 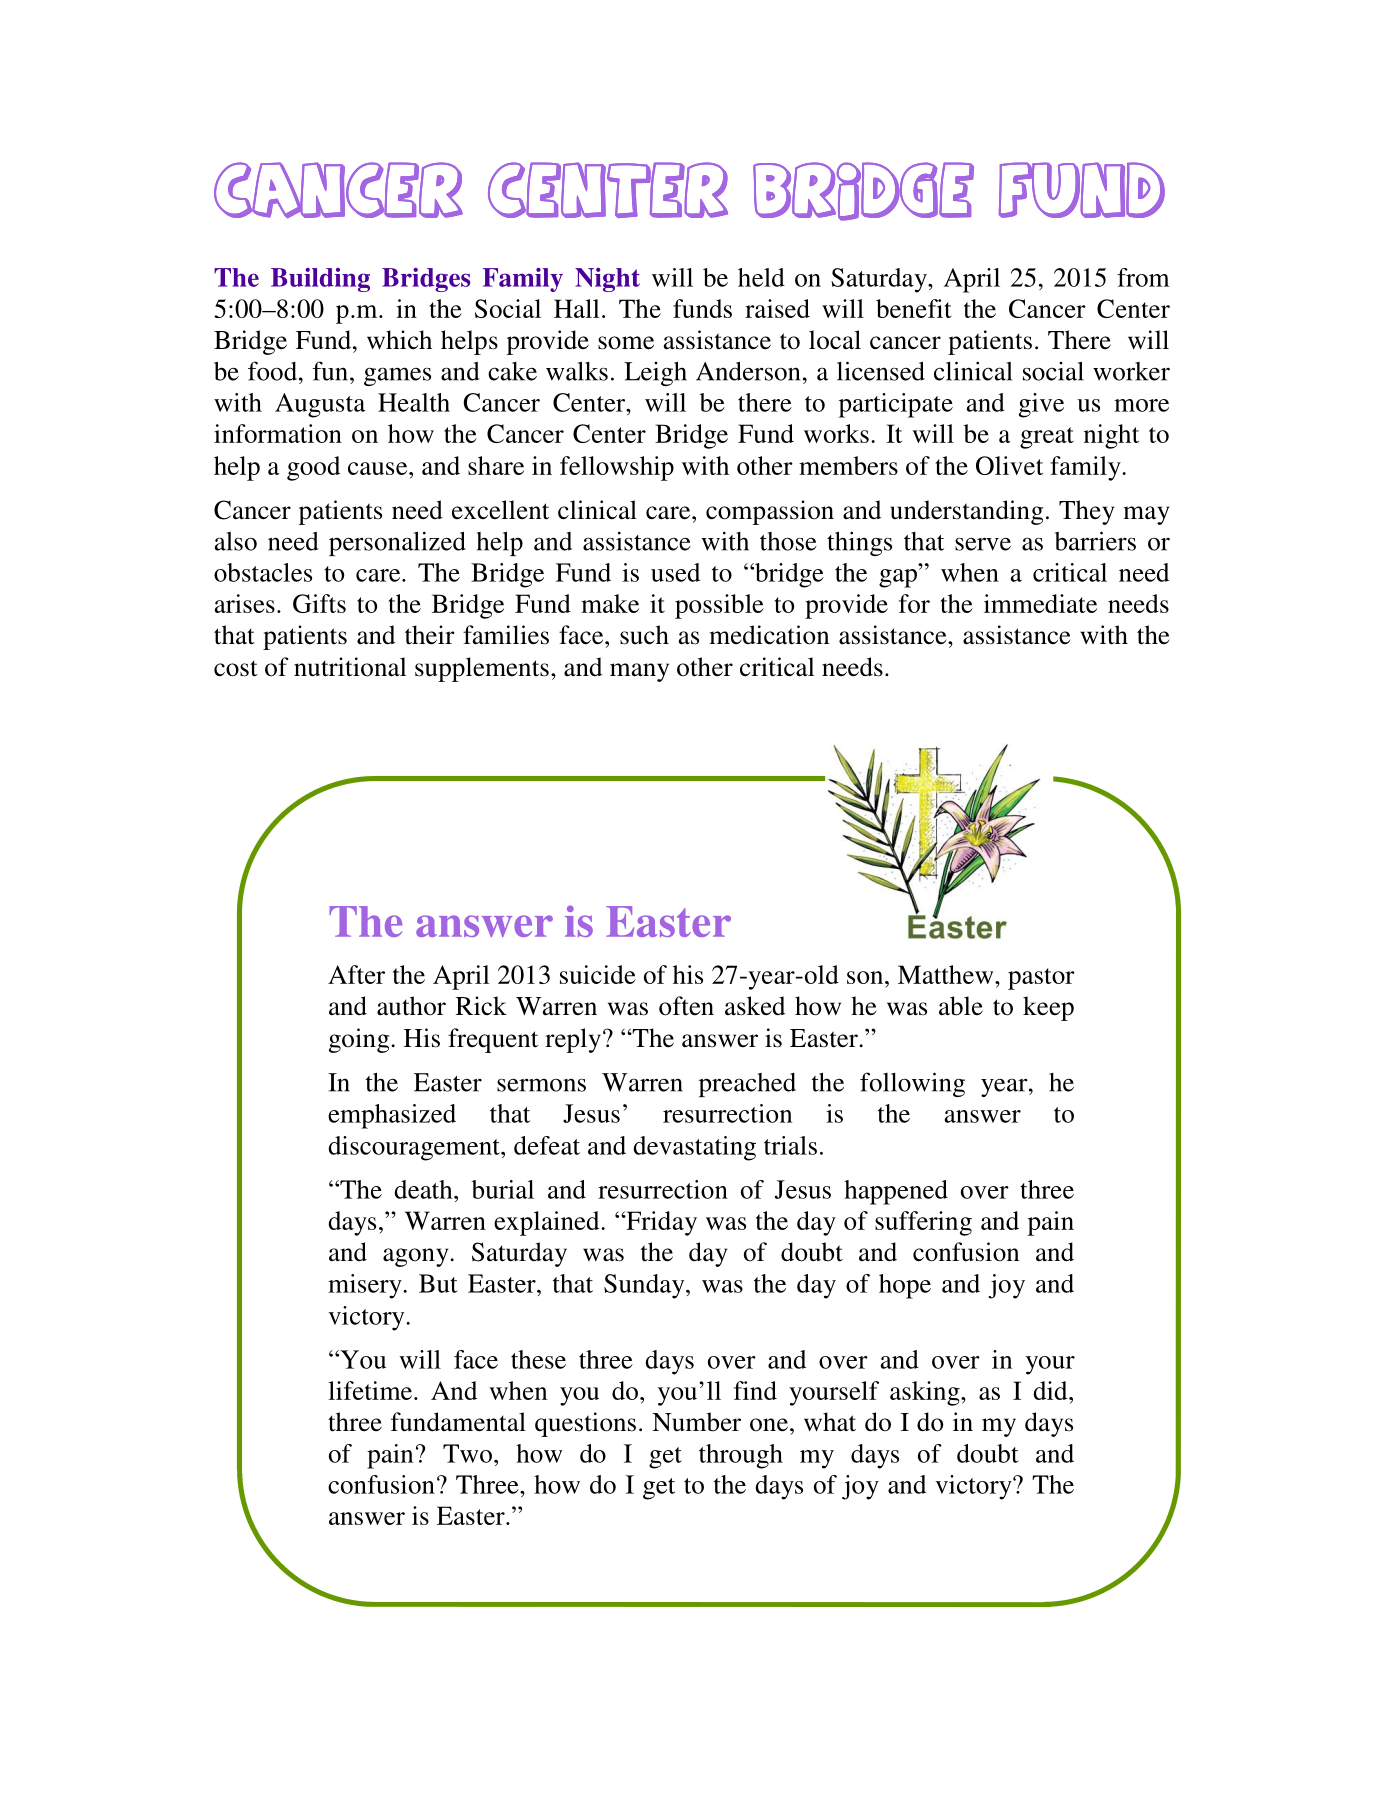 I want to click on After, so click(x=356, y=974).
